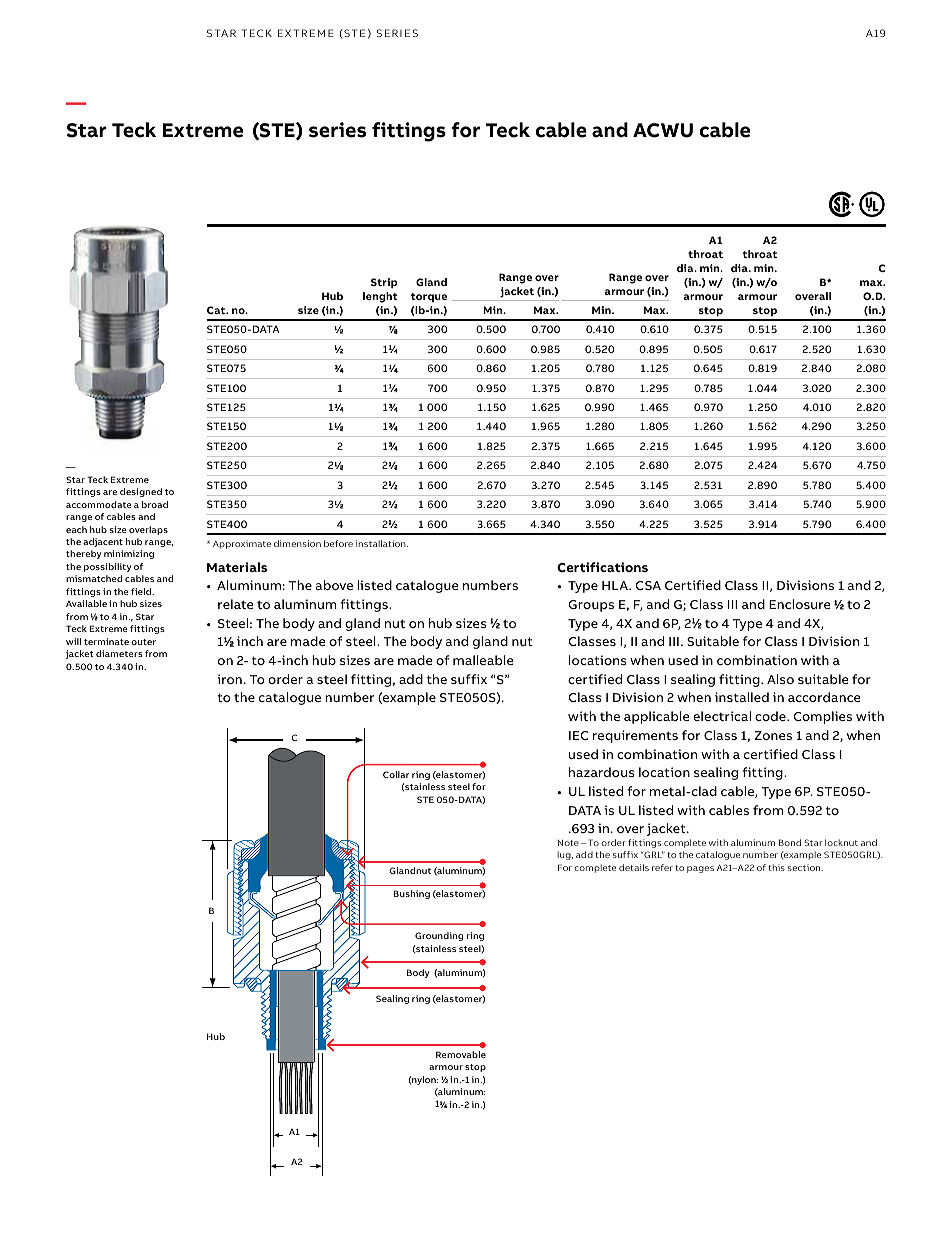  I want to click on pages, so click(700, 869).
